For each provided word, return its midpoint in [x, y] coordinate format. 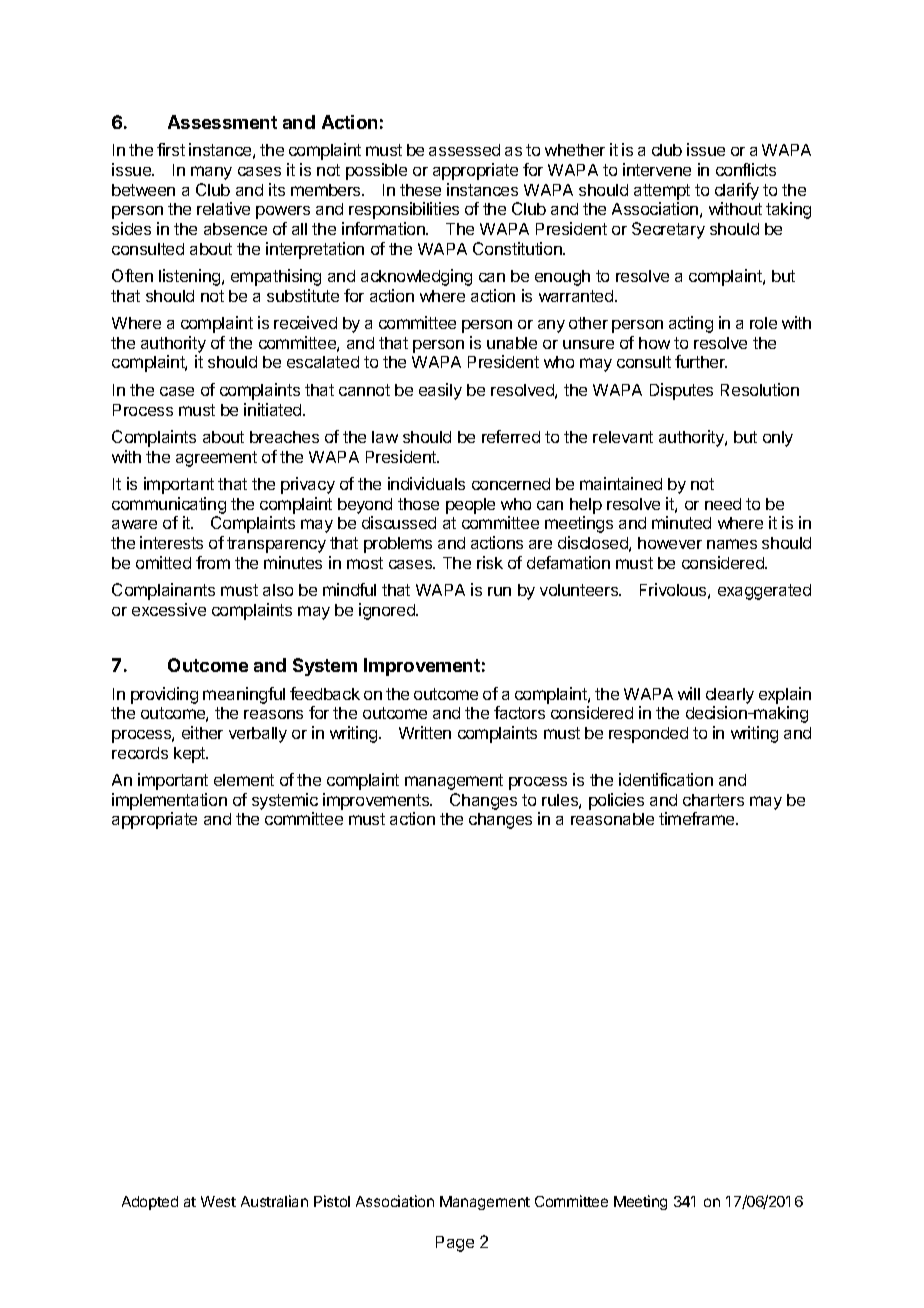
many [211, 173]
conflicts [746, 169]
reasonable [612, 819]
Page [455, 1244]
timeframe [698, 818]
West [218, 1201]
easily [440, 391]
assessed [464, 150]
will [689, 693]
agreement [216, 459]
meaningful [244, 695]
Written [425, 732]
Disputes [681, 391]
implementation [169, 801]
